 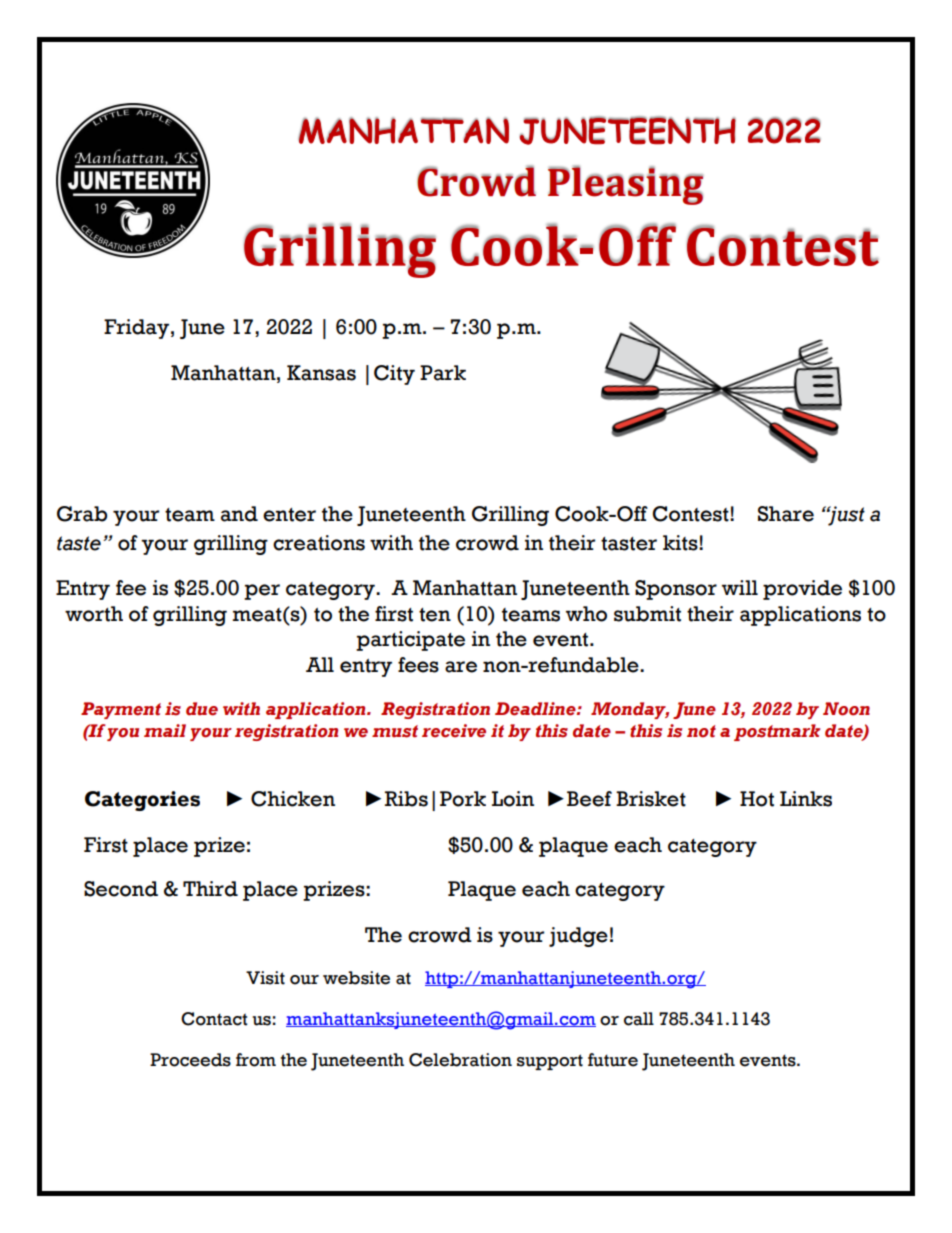 I want to click on Hot, so click(x=757, y=799).
